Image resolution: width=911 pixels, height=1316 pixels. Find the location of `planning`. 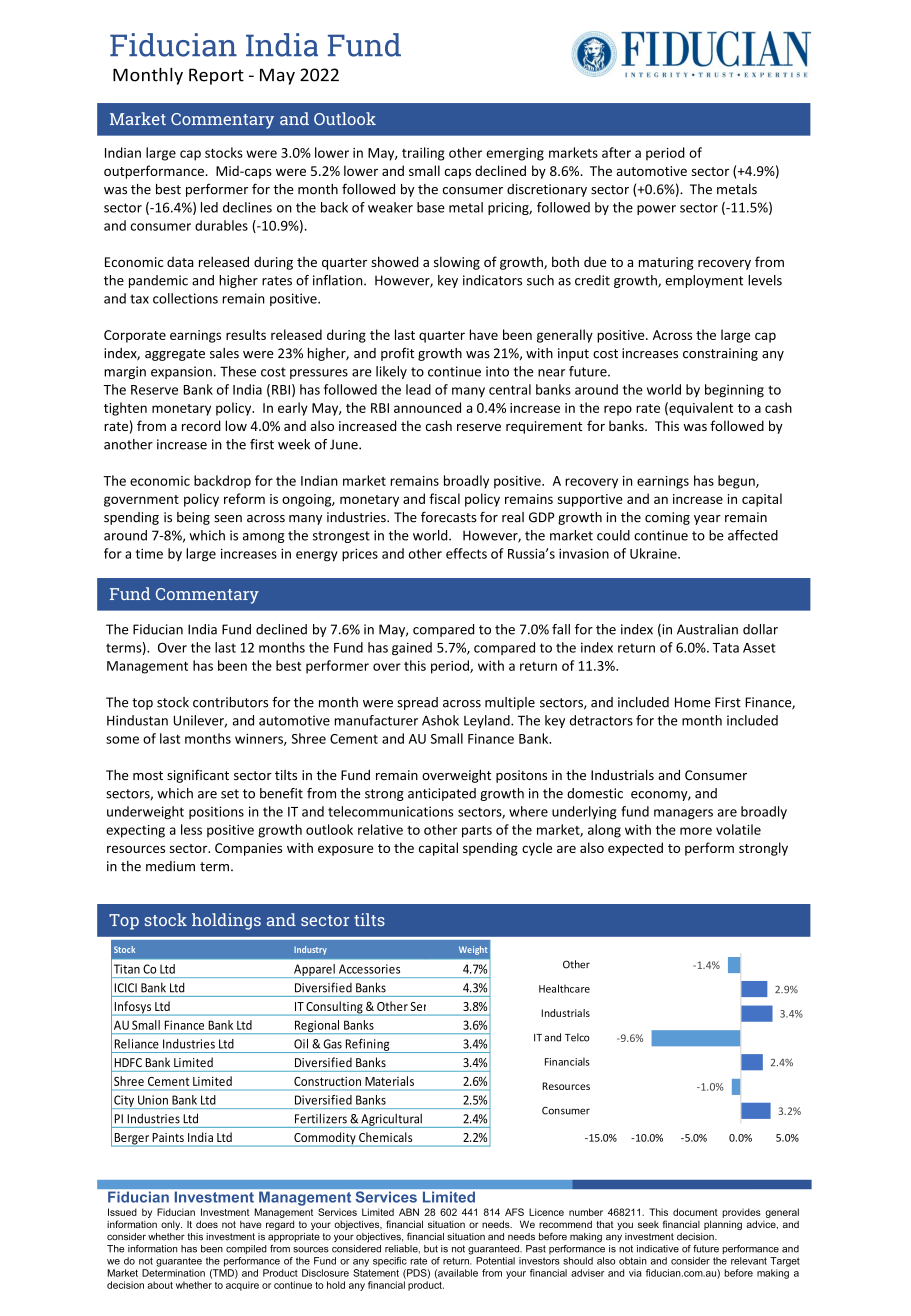

planning is located at coordinates (723, 1225).
